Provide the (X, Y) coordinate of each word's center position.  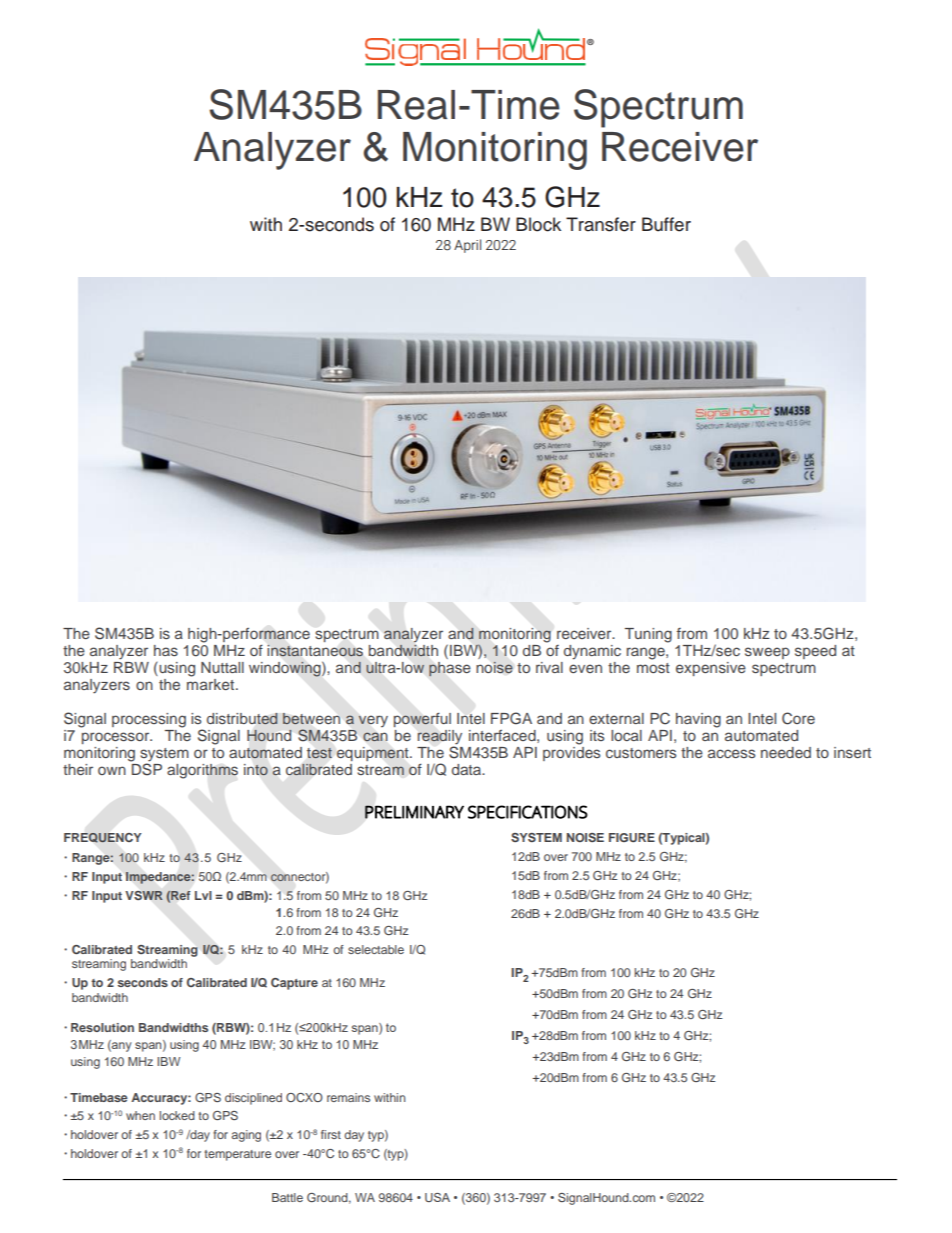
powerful (422, 719)
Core (798, 718)
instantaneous (315, 650)
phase (450, 669)
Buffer (666, 224)
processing (149, 720)
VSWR (144, 895)
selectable (376, 949)
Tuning (648, 635)
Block (538, 224)
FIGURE (632, 837)
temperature (237, 1155)
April (467, 246)
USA (437, 1197)
